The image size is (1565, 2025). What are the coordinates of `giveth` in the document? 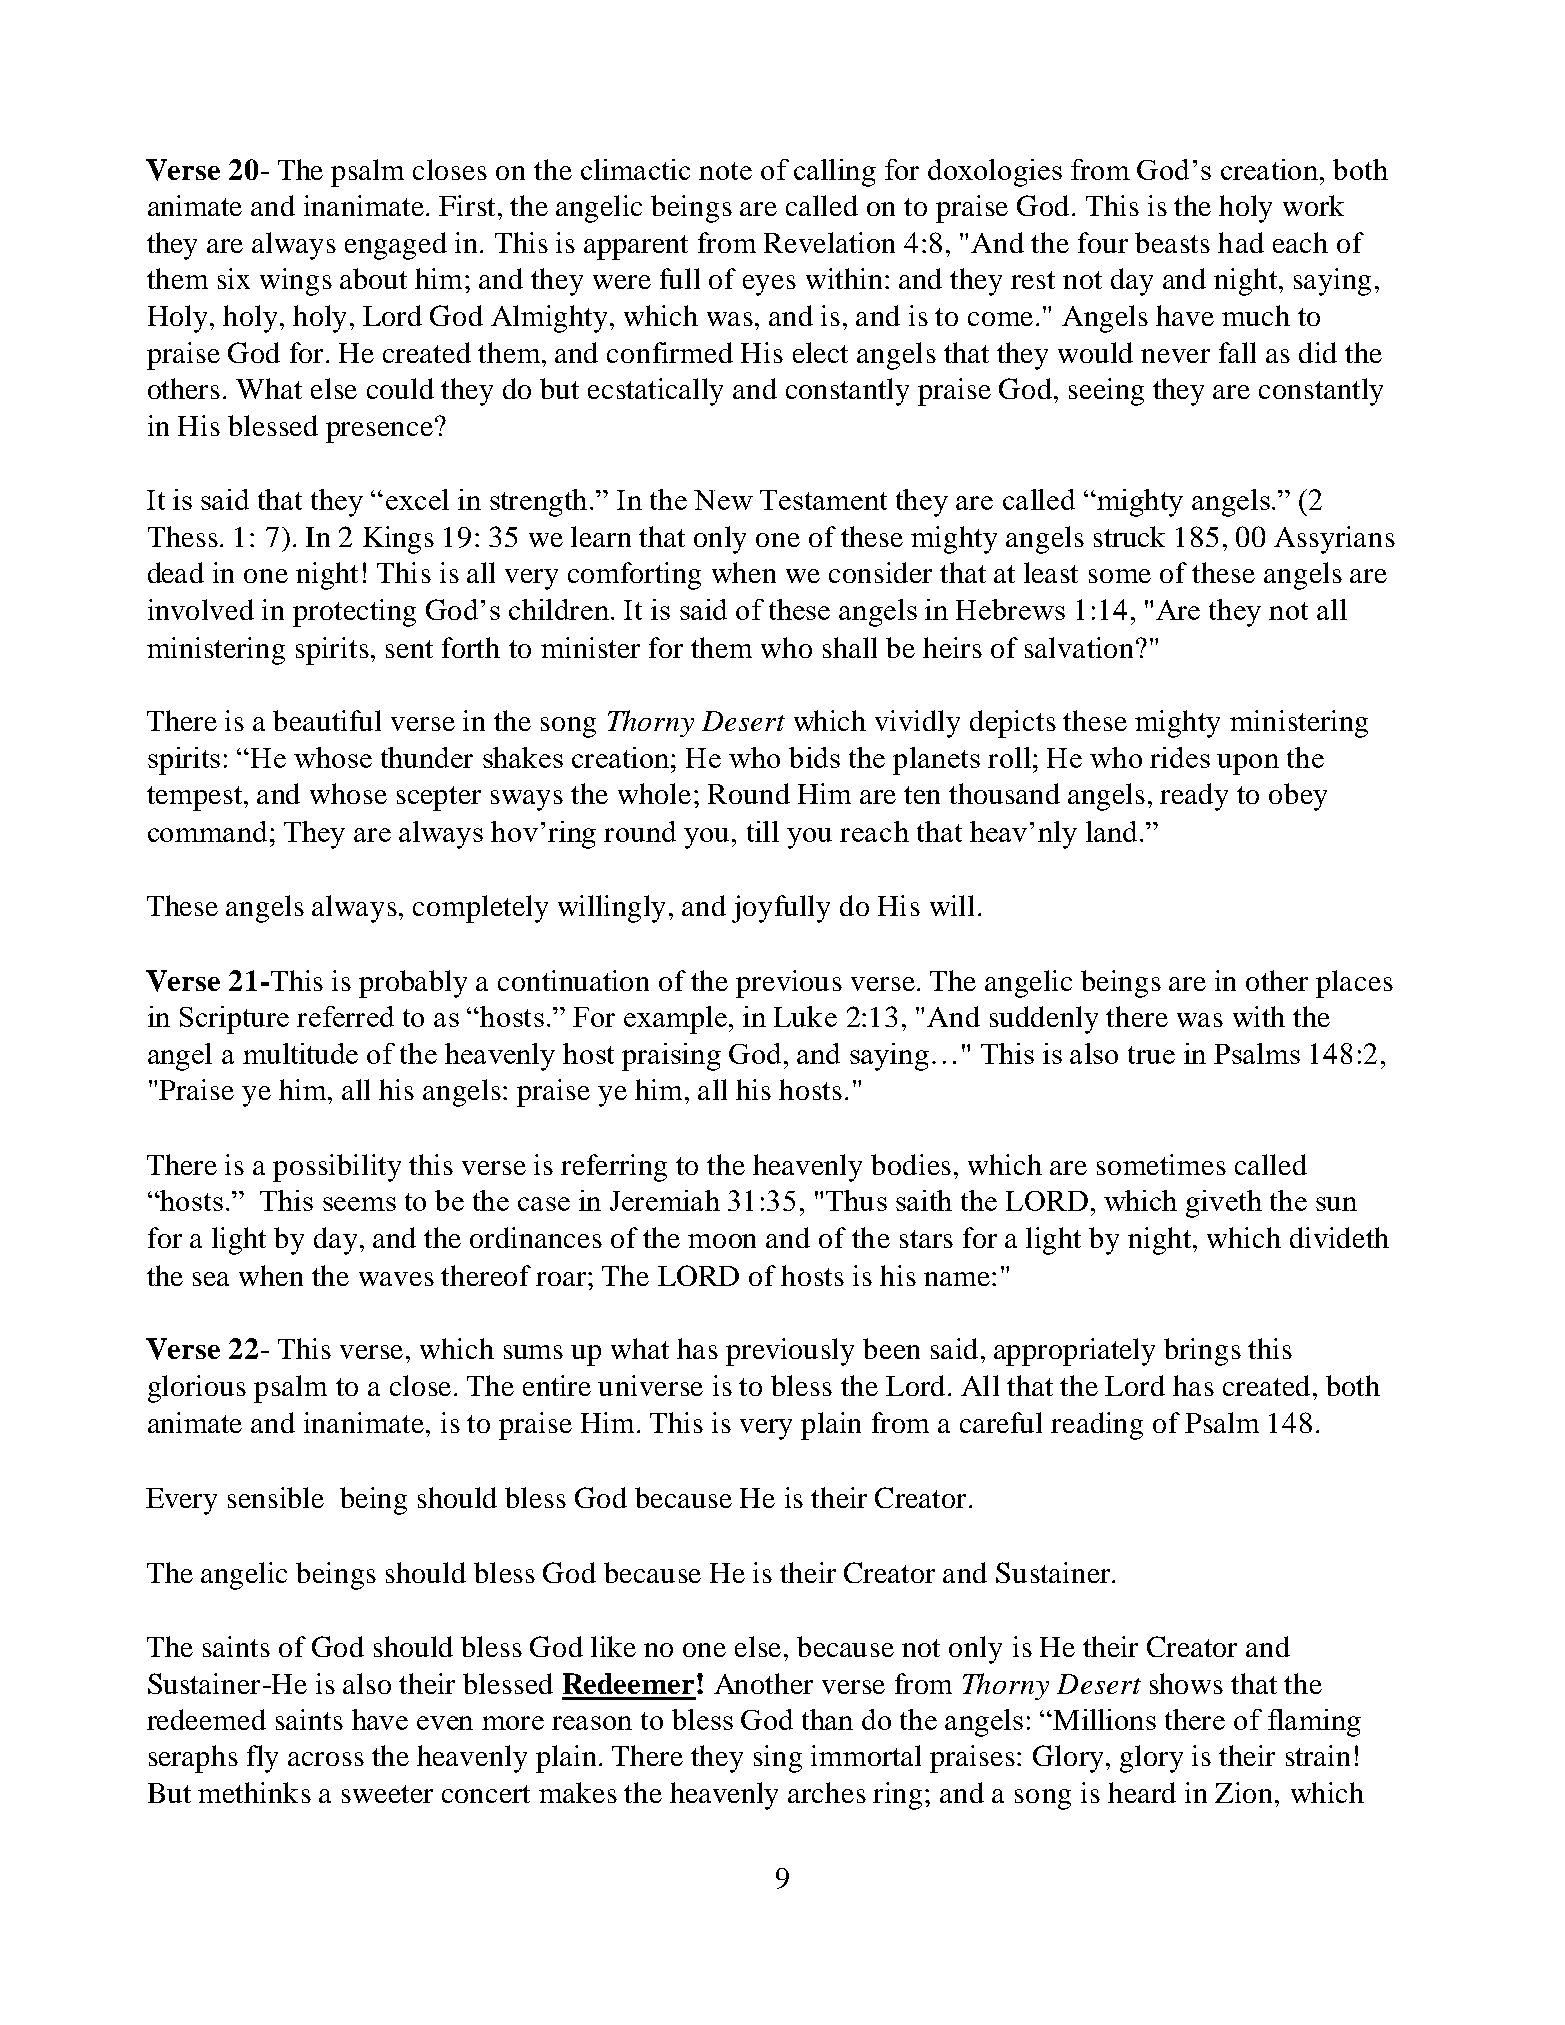 It's located at (1224, 1204).
